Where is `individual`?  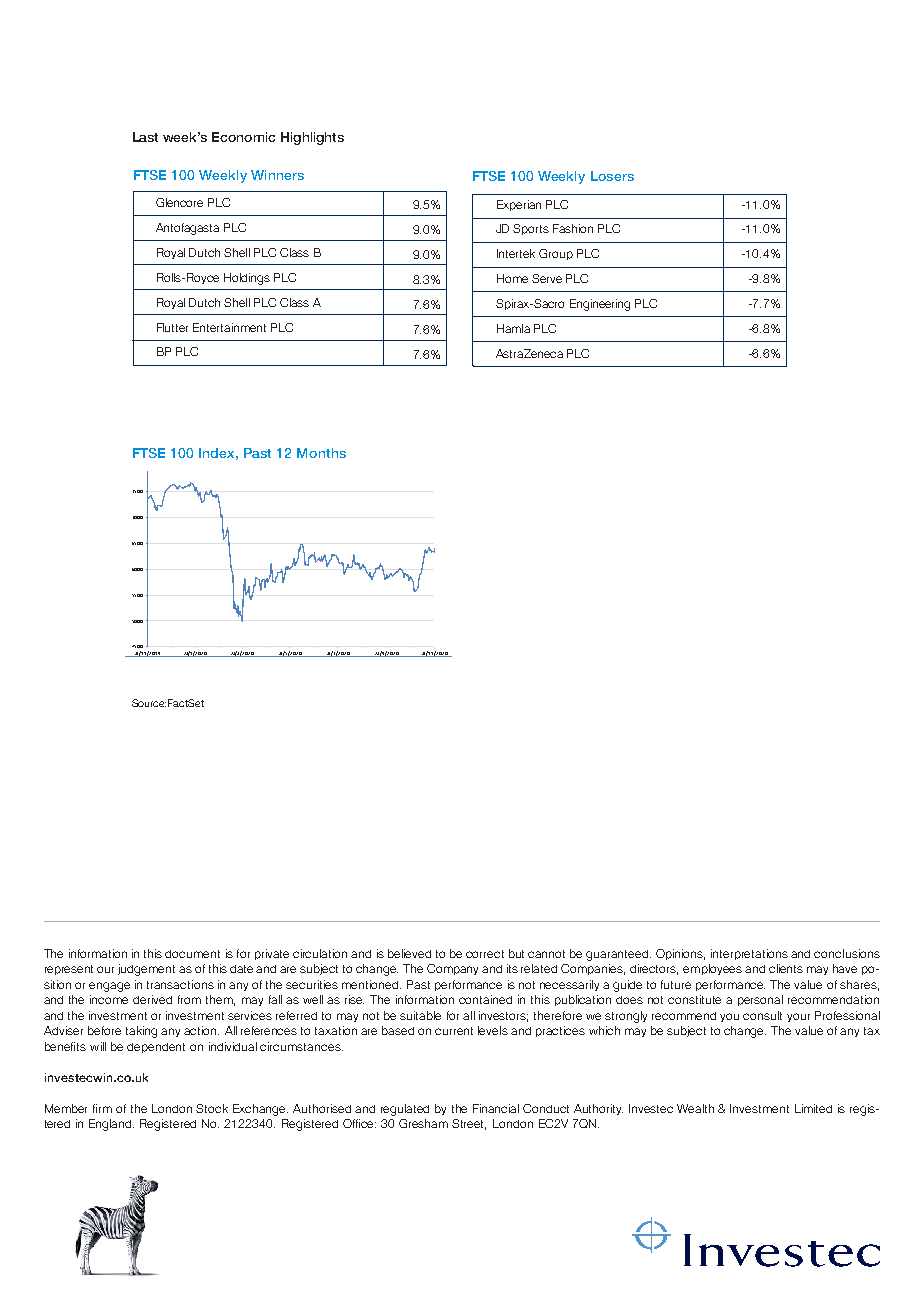
individual is located at coordinates (233, 1046).
